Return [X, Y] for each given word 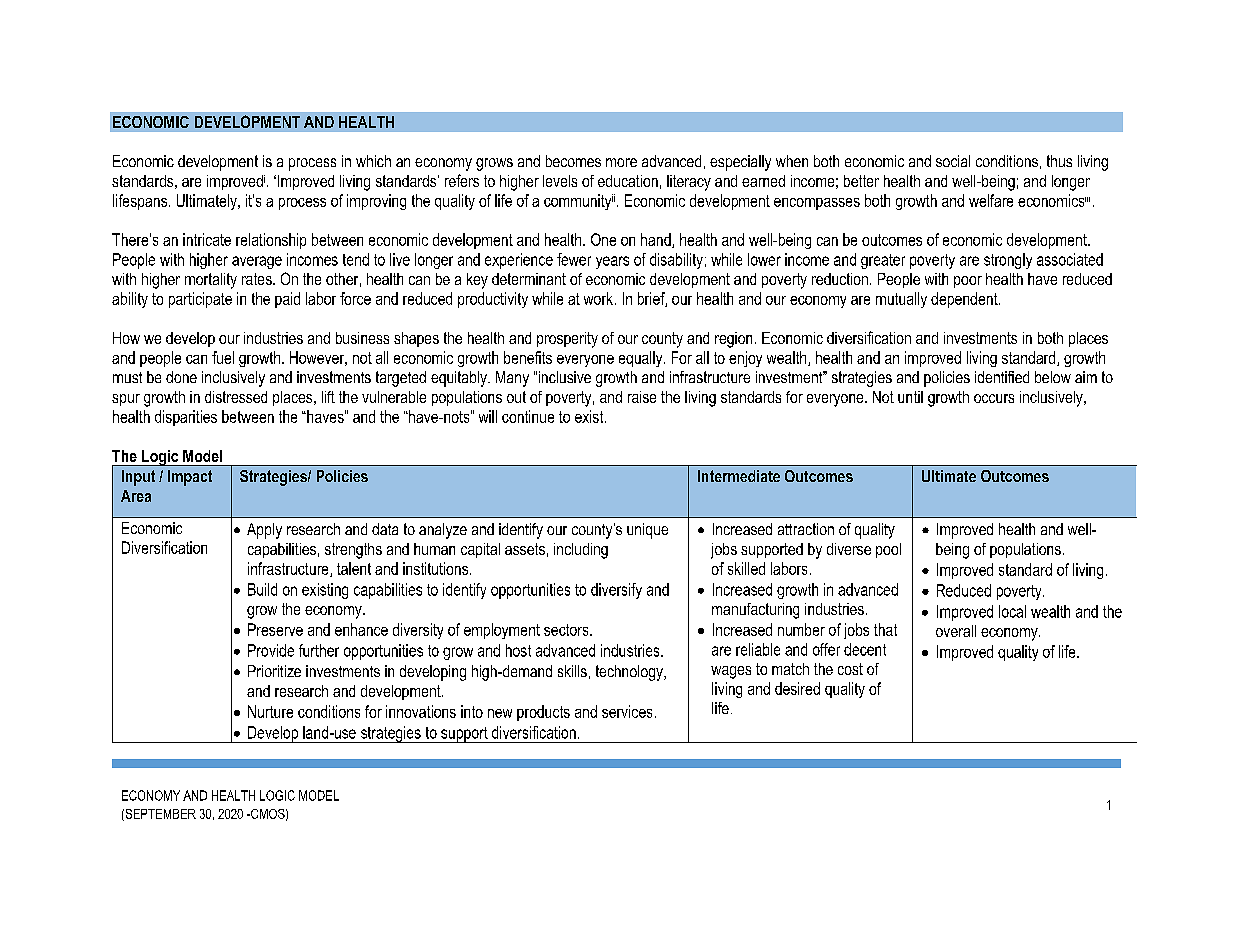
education [628, 181]
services [627, 711]
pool [888, 550]
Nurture [270, 711]
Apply [264, 531]
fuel [223, 357]
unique [647, 531]
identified [1002, 377]
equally [642, 359]
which [373, 161]
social [953, 161]
